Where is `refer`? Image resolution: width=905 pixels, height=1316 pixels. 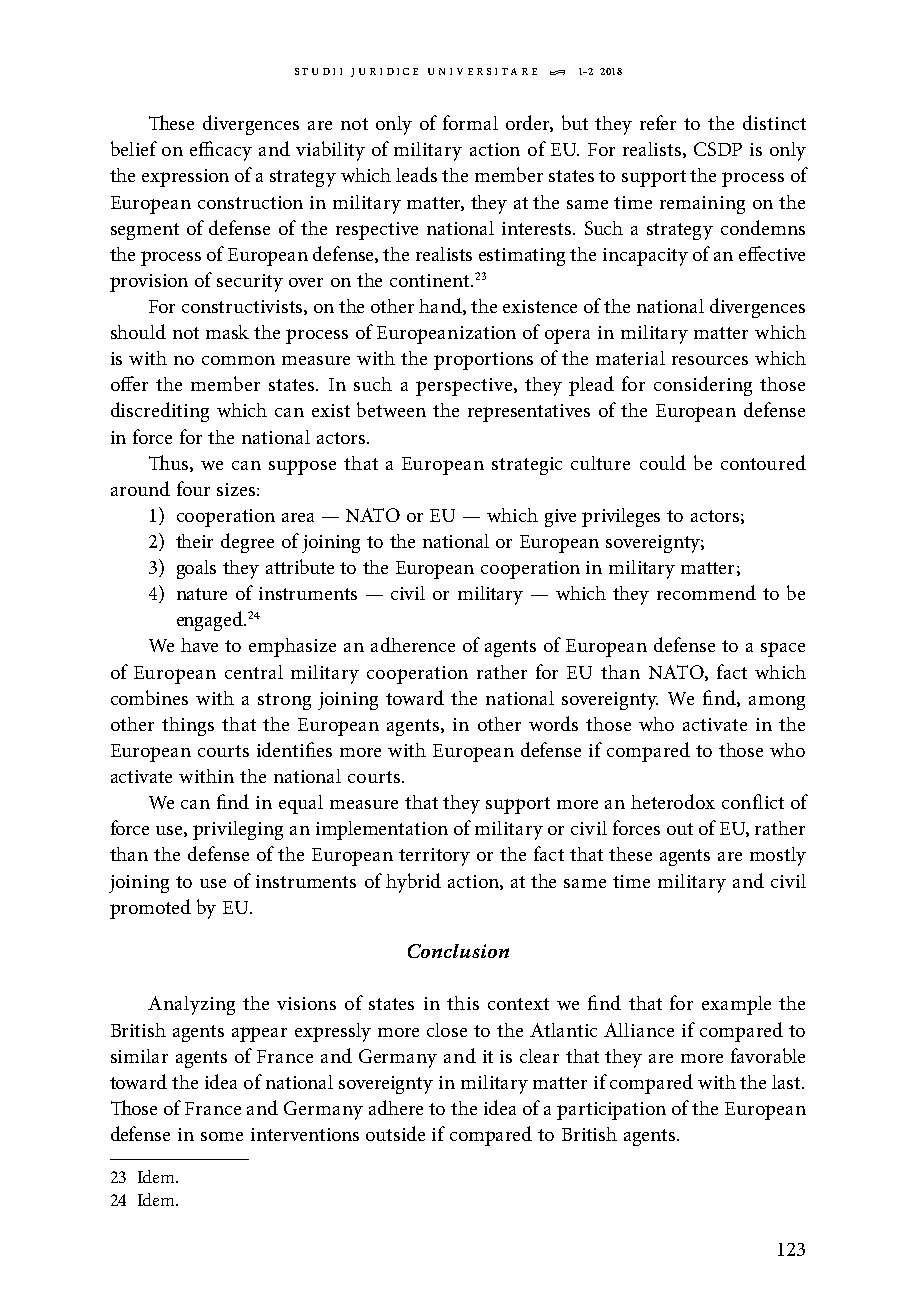 refer is located at coordinates (658, 122).
